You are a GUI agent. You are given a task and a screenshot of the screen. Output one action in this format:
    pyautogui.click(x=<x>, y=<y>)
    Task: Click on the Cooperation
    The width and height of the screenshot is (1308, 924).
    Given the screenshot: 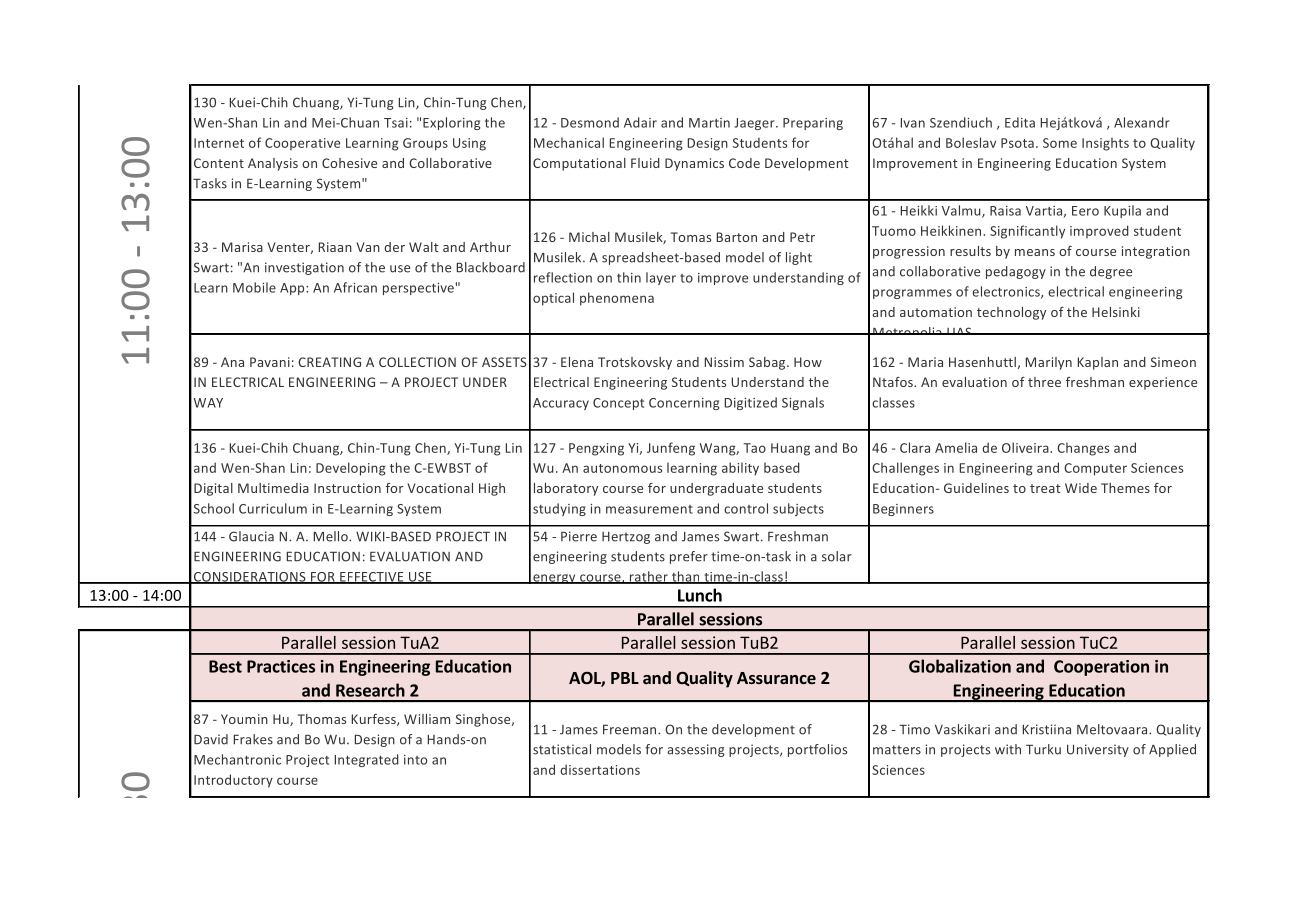 What is the action you would take?
    pyautogui.click(x=1101, y=668)
